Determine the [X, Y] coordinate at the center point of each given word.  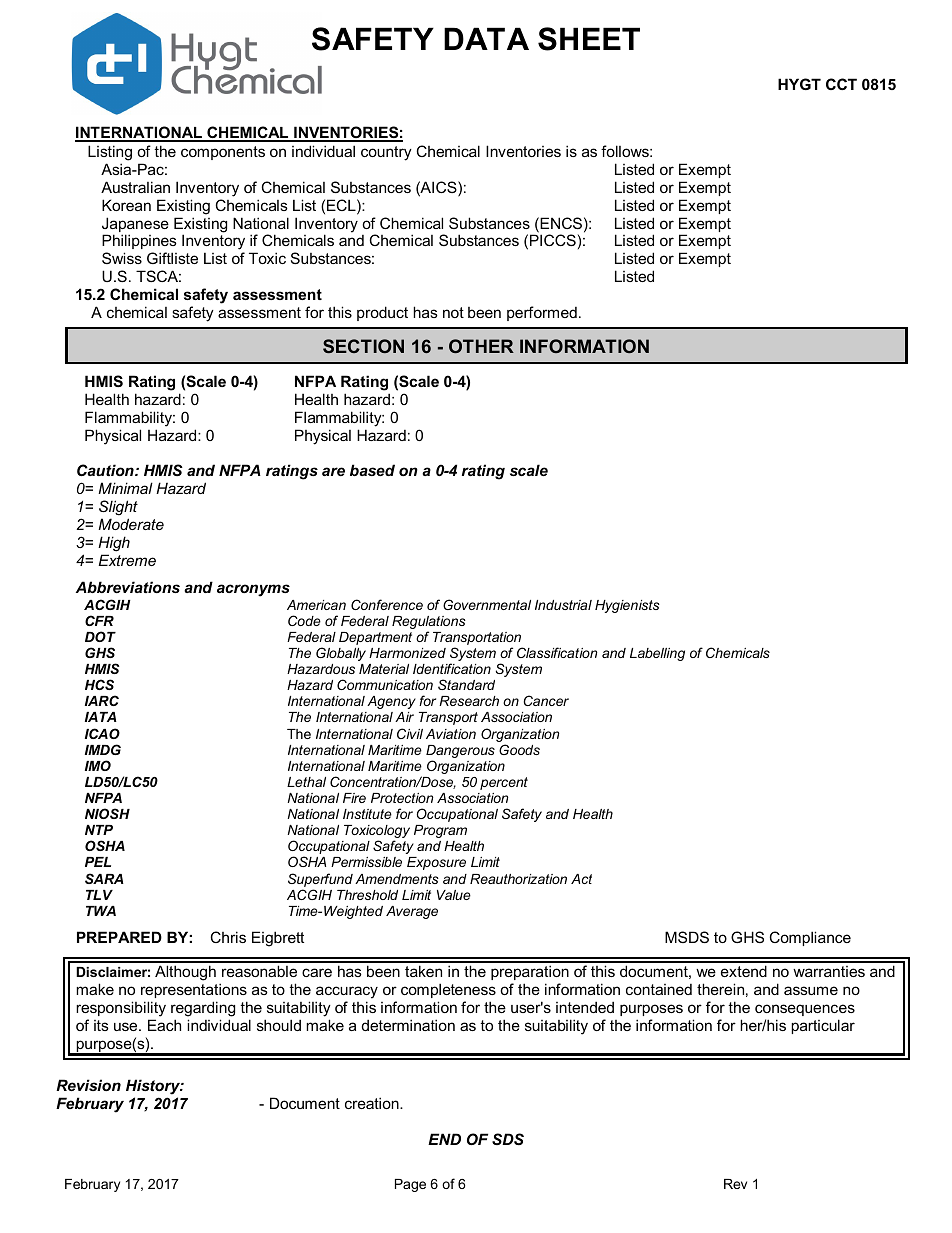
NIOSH [107, 813]
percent [504, 783]
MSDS [687, 937]
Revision [88, 1085]
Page [410, 1185]
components [223, 153]
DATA [486, 38]
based [372, 470]
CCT [841, 84]
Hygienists [627, 606]
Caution [106, 470]
